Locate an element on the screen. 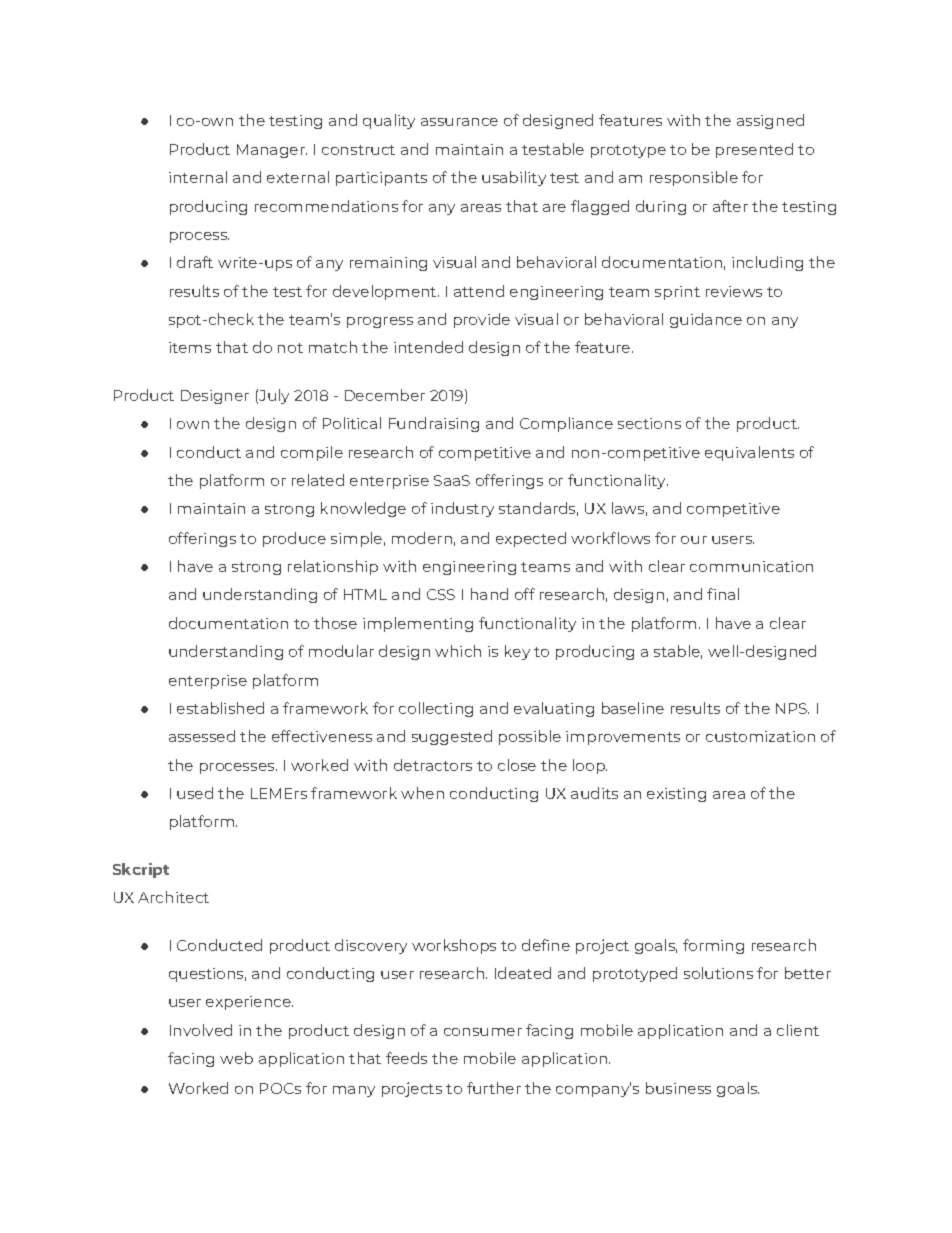 Image resolution: width=952 pixels, height=1233 pixels. not is located at coordinates (290, 348).
